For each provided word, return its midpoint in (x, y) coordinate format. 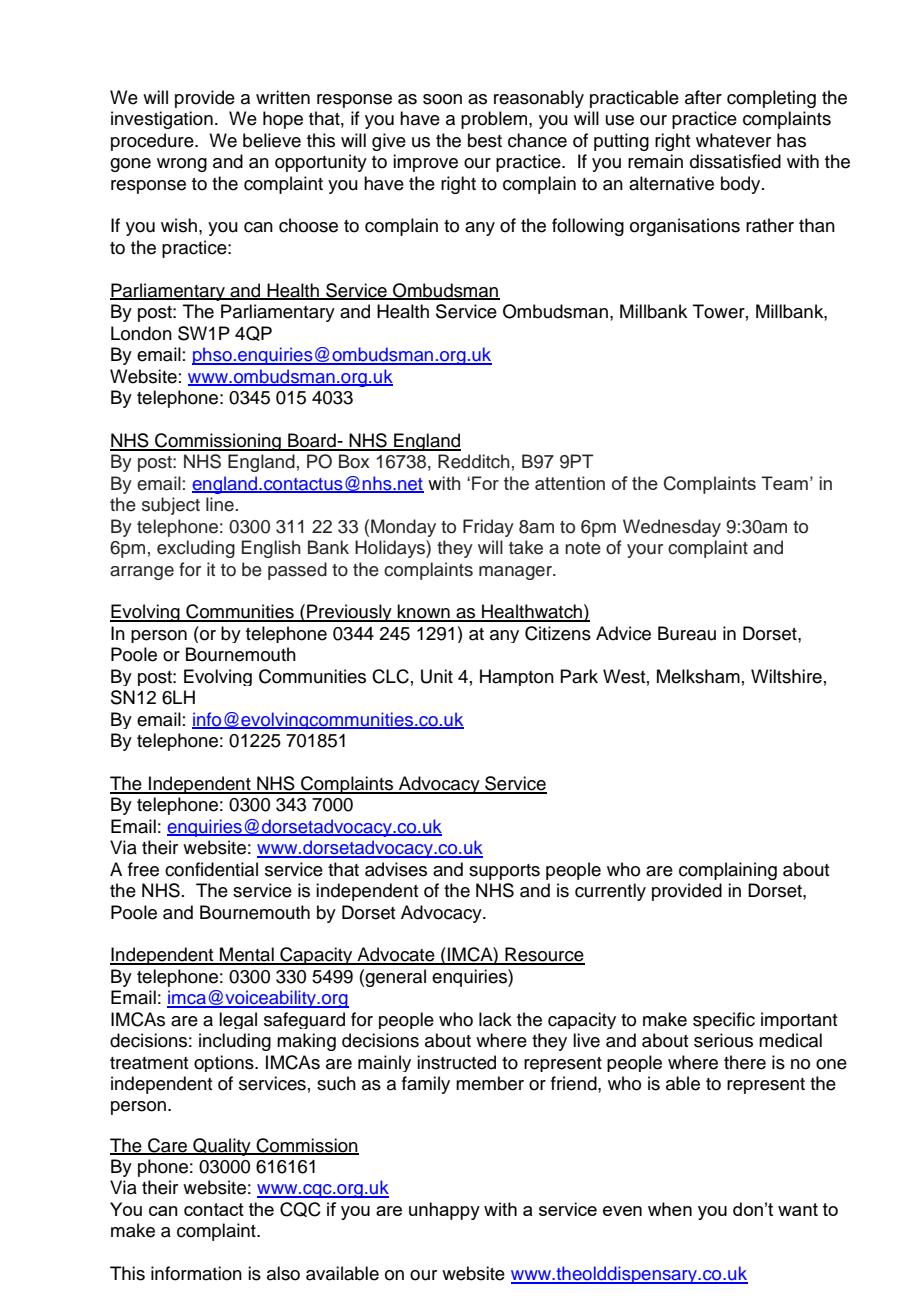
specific (724, 1020)
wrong (182, 165)
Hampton (517, 677)
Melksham (698, 676)
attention (570, 483)
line (220, 504)
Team (784, 483)
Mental (247, 955)
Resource (544, 955)
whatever (733, 140)
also (283, 1273)
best (485, 140)
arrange (142, 573)
